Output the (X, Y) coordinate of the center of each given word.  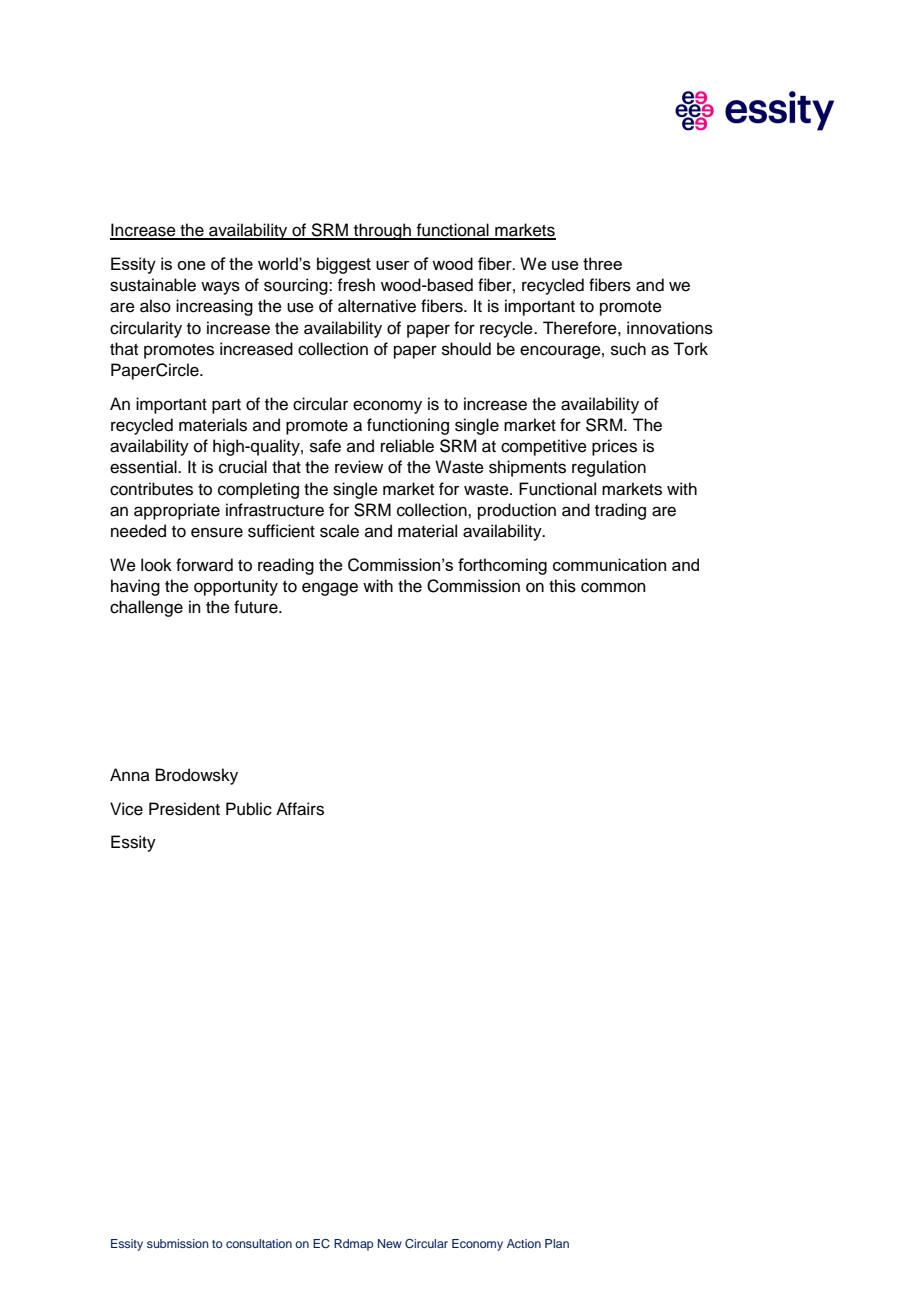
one (191, 265)
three (602, 263)
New (390, 1243)
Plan (557, 1243)
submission (178, 1243)
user (393, 265)
